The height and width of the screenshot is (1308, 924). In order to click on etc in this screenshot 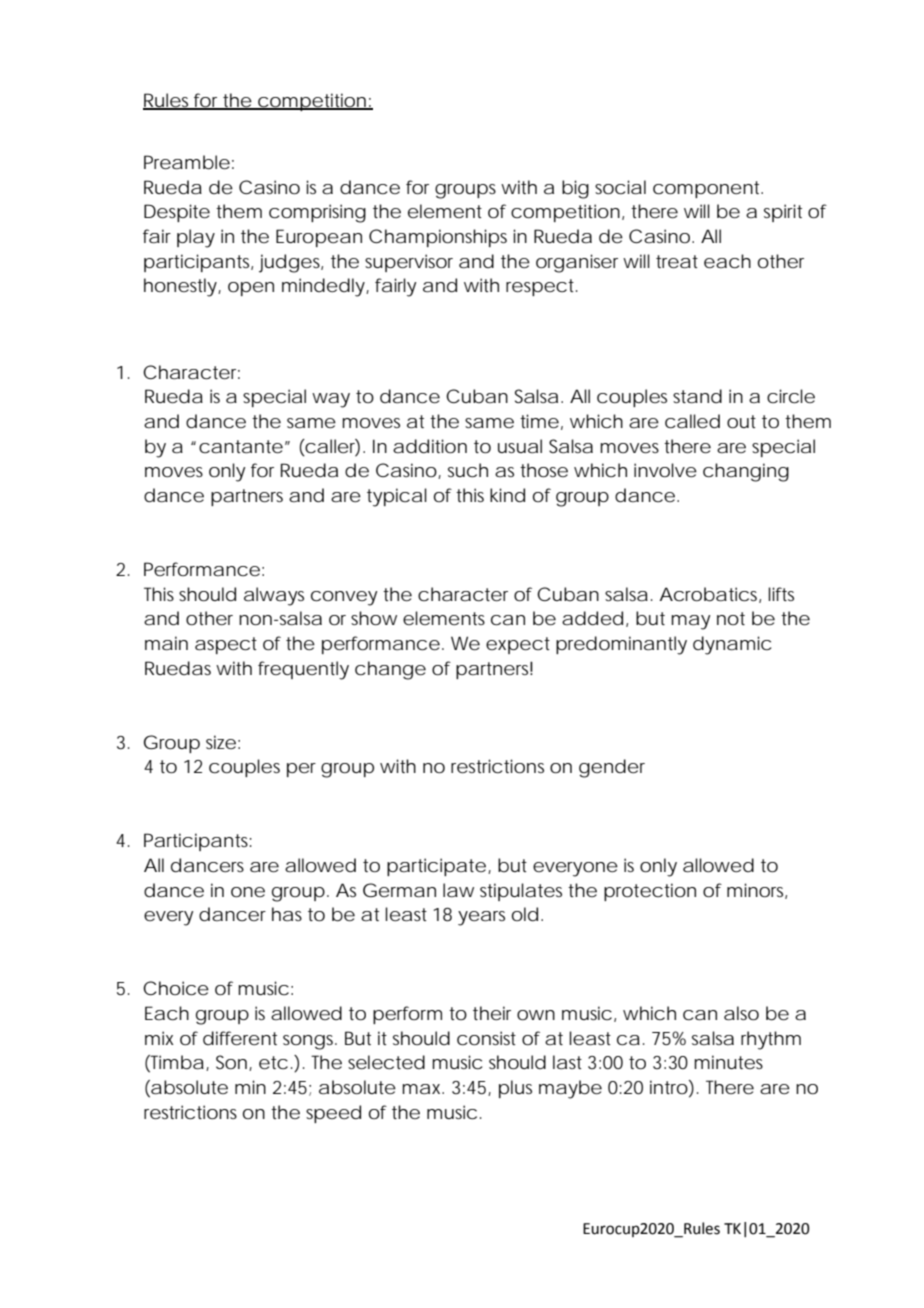, I will do `click(273, 1062)`.
